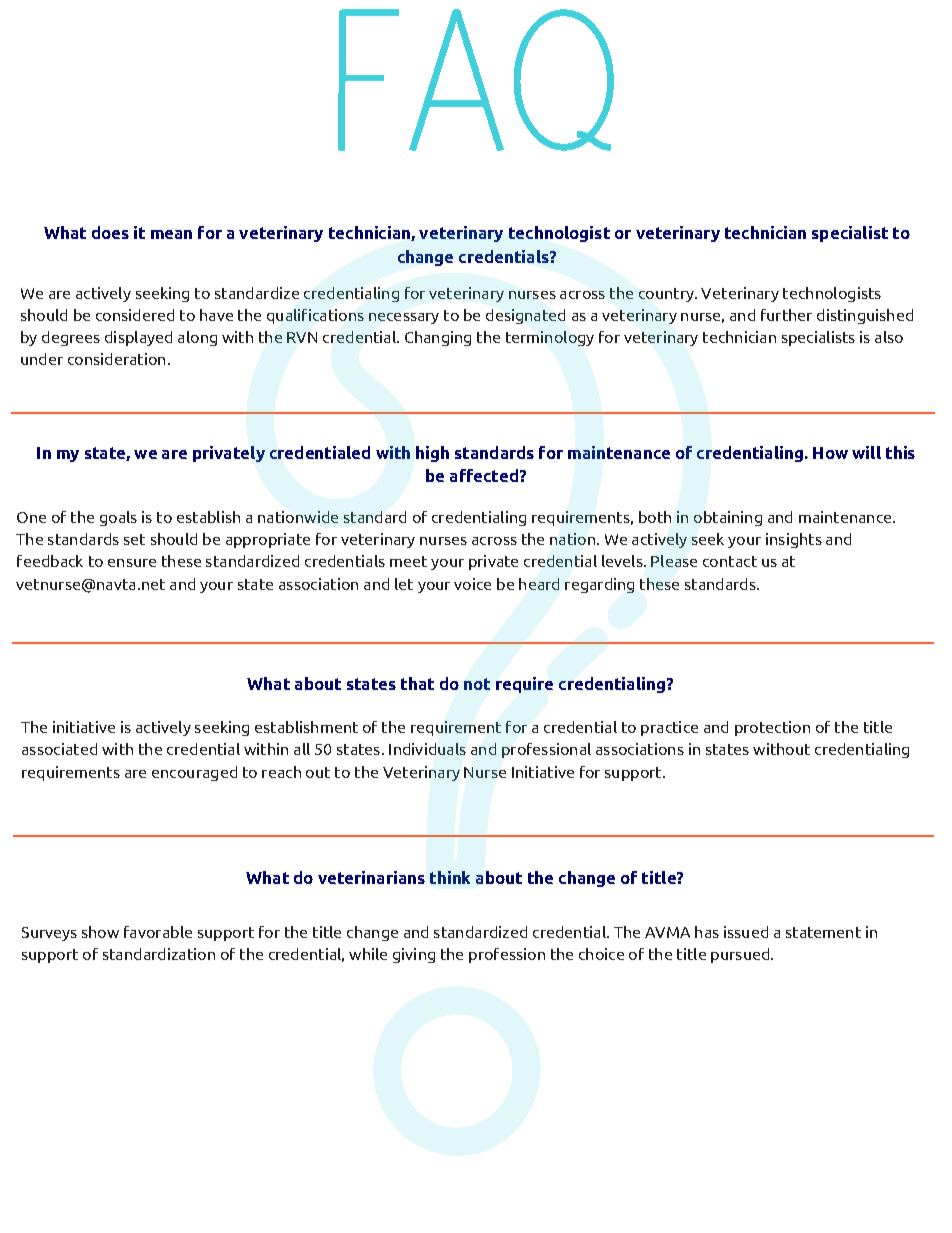 This screenshot has width=952, height=1233. Describe the element at coordinates (414, 955) in the screenshot. I see `giving` at that location.
